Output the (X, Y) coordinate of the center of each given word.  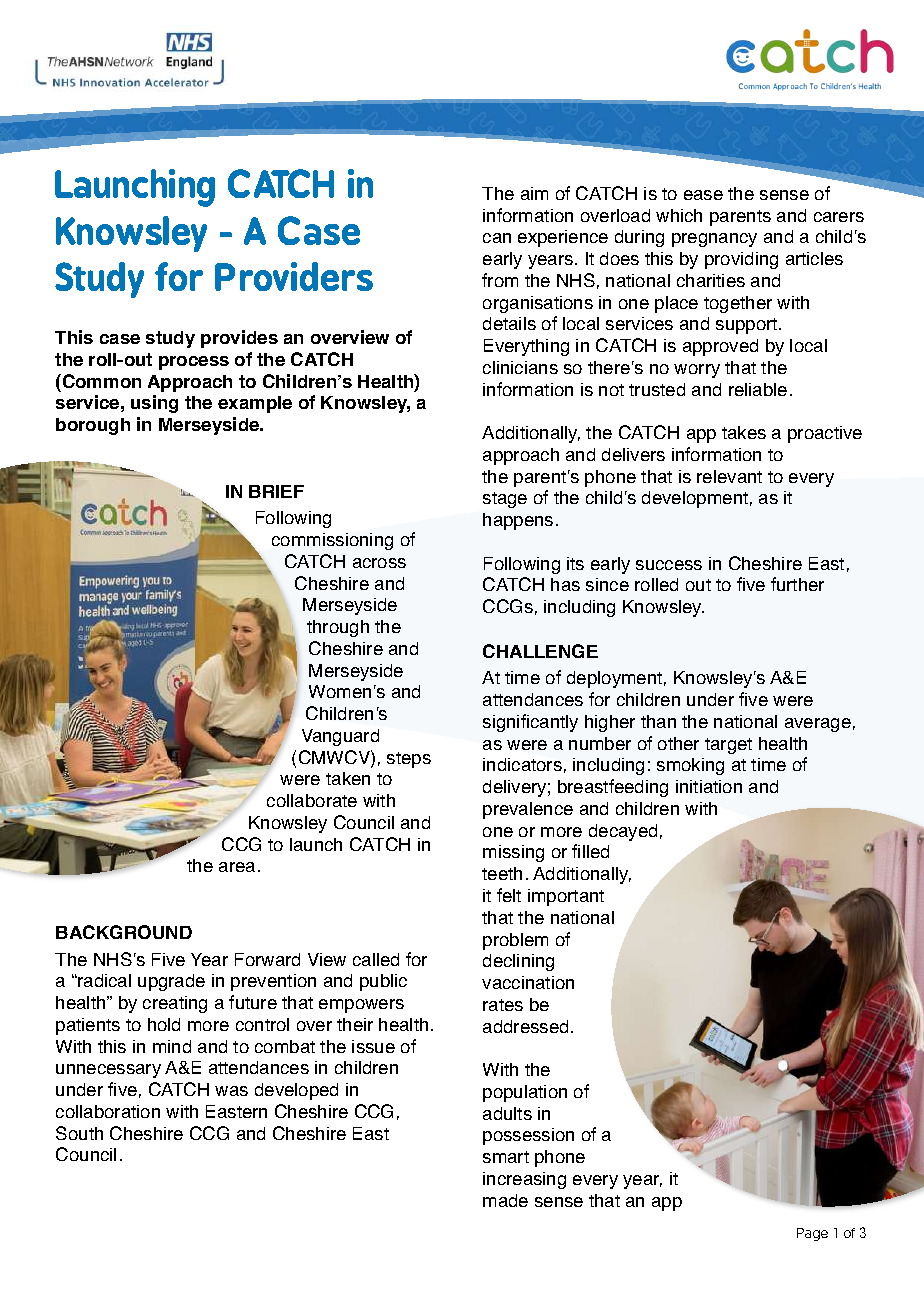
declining (518, 962)
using (154, 404)
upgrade (171, 982)
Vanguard (340, 737)
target (728, 746)
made (505, 1200)
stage (505, 500)
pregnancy (714, 240)
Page (812, 1234)
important (566, 897)
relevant (729, 476)
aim (534, 193)
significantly (530, 723)
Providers (294, 276)
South (79, 1133)
